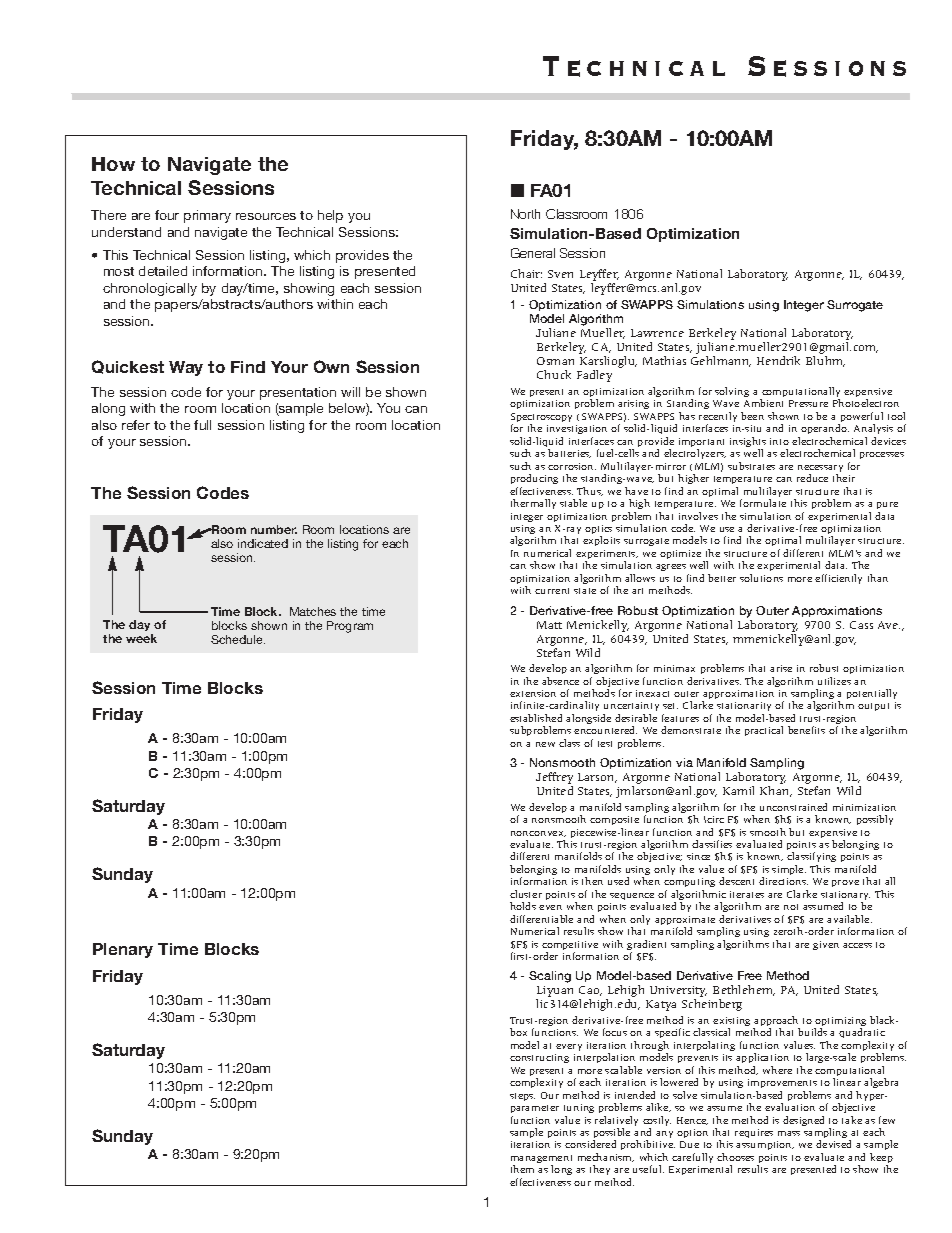 This image has width=952, height=1233. I want to click on Plenary, so click(123, 950).
